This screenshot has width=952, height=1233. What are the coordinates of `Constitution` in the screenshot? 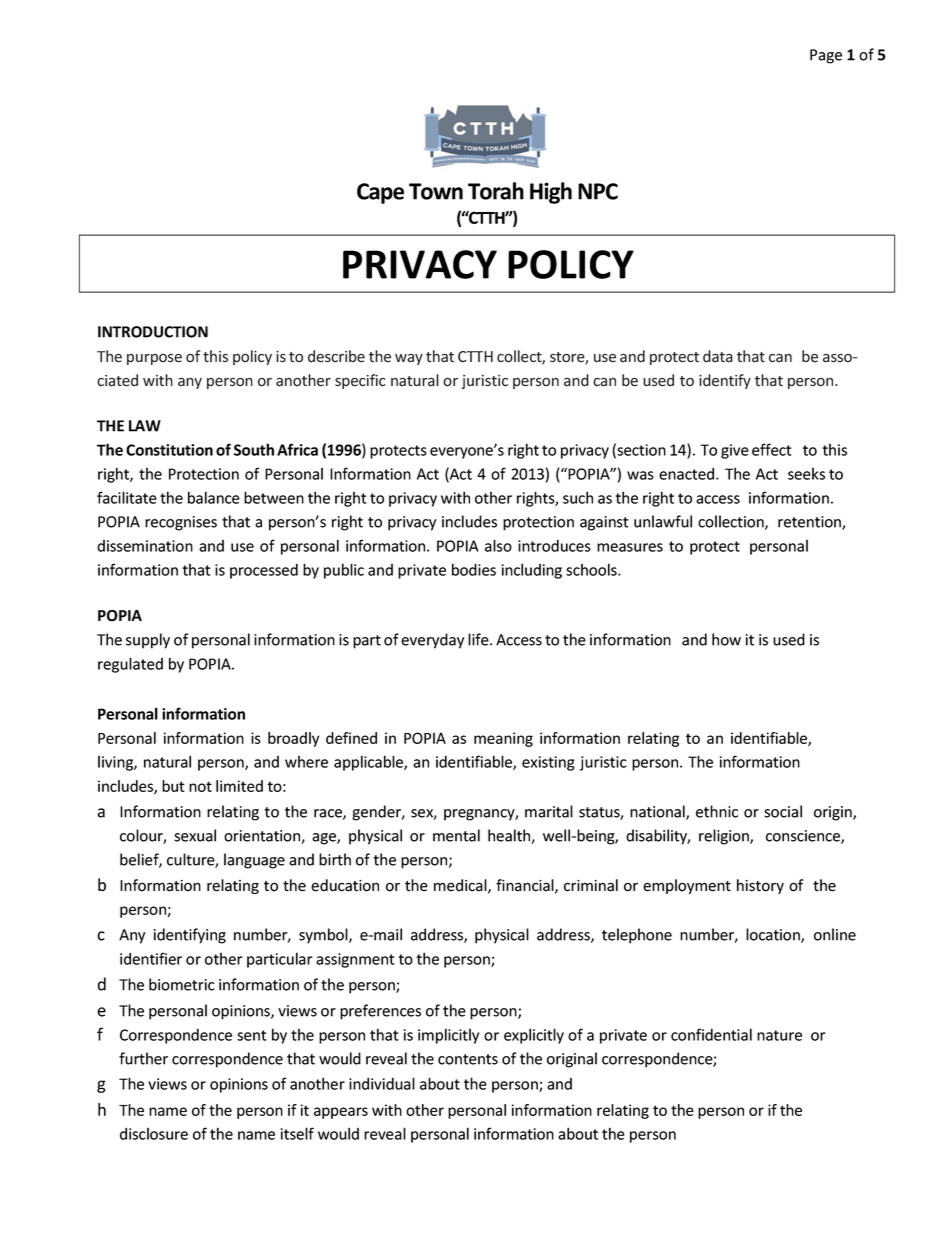 It's located at (169, 450).
